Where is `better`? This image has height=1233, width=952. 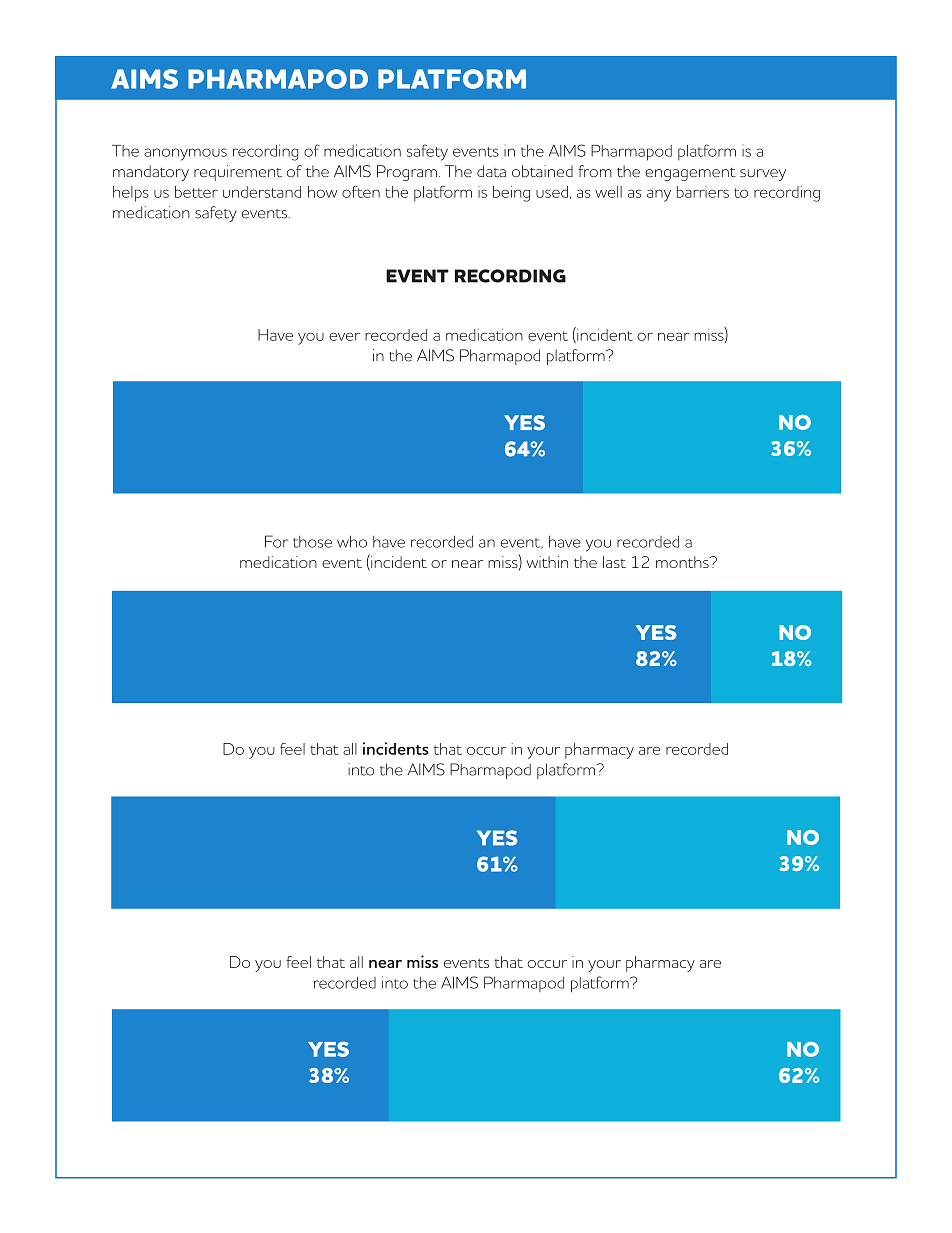 better is located at coordinates (196, 192).
